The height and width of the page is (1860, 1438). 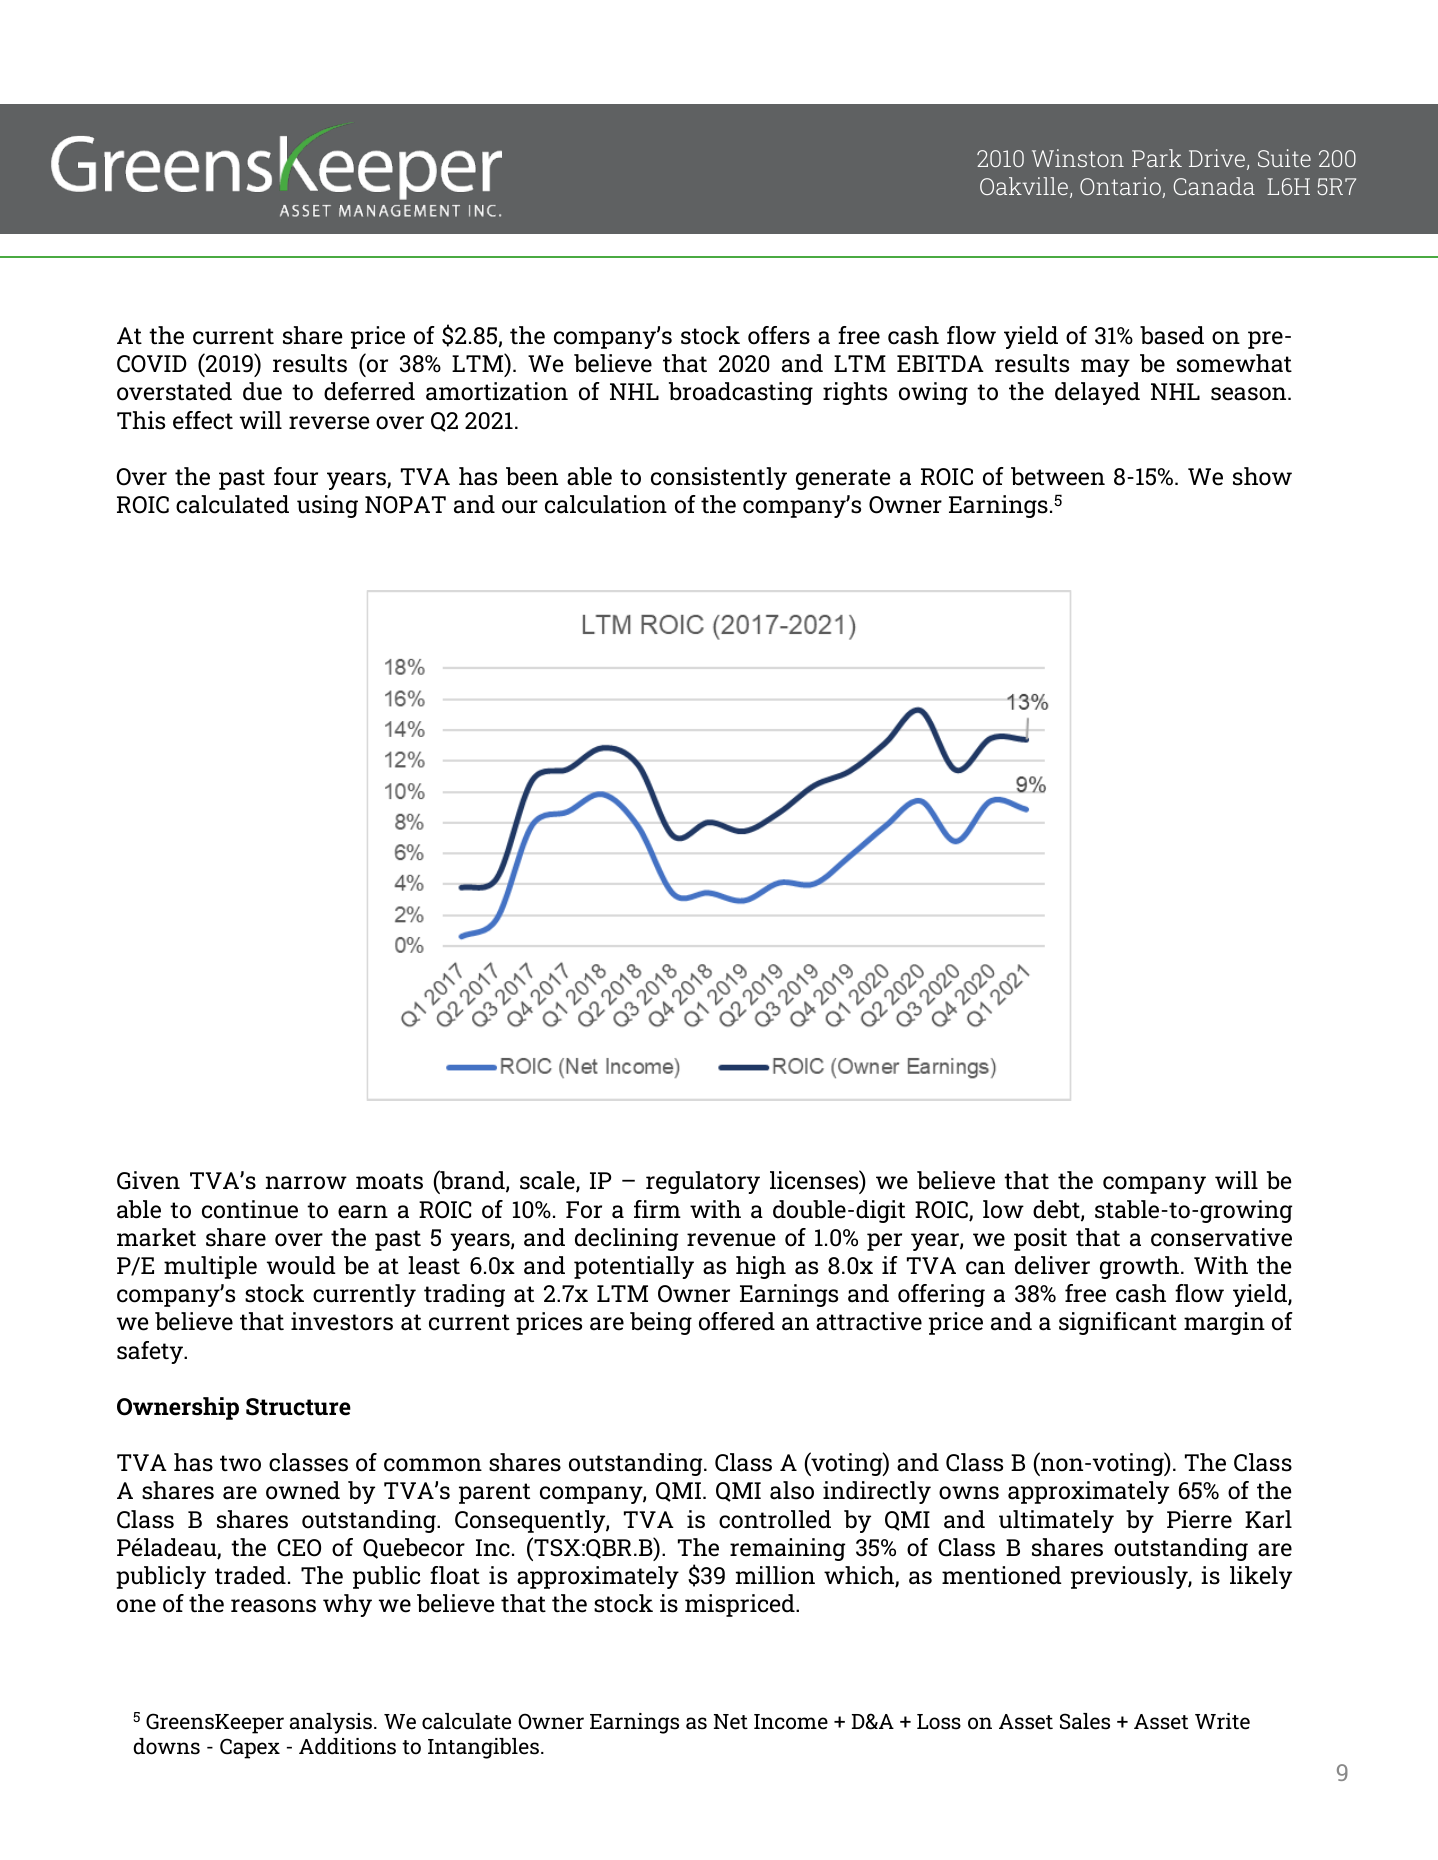 I want to click on regulatory, so click(x=703, y=1182).
